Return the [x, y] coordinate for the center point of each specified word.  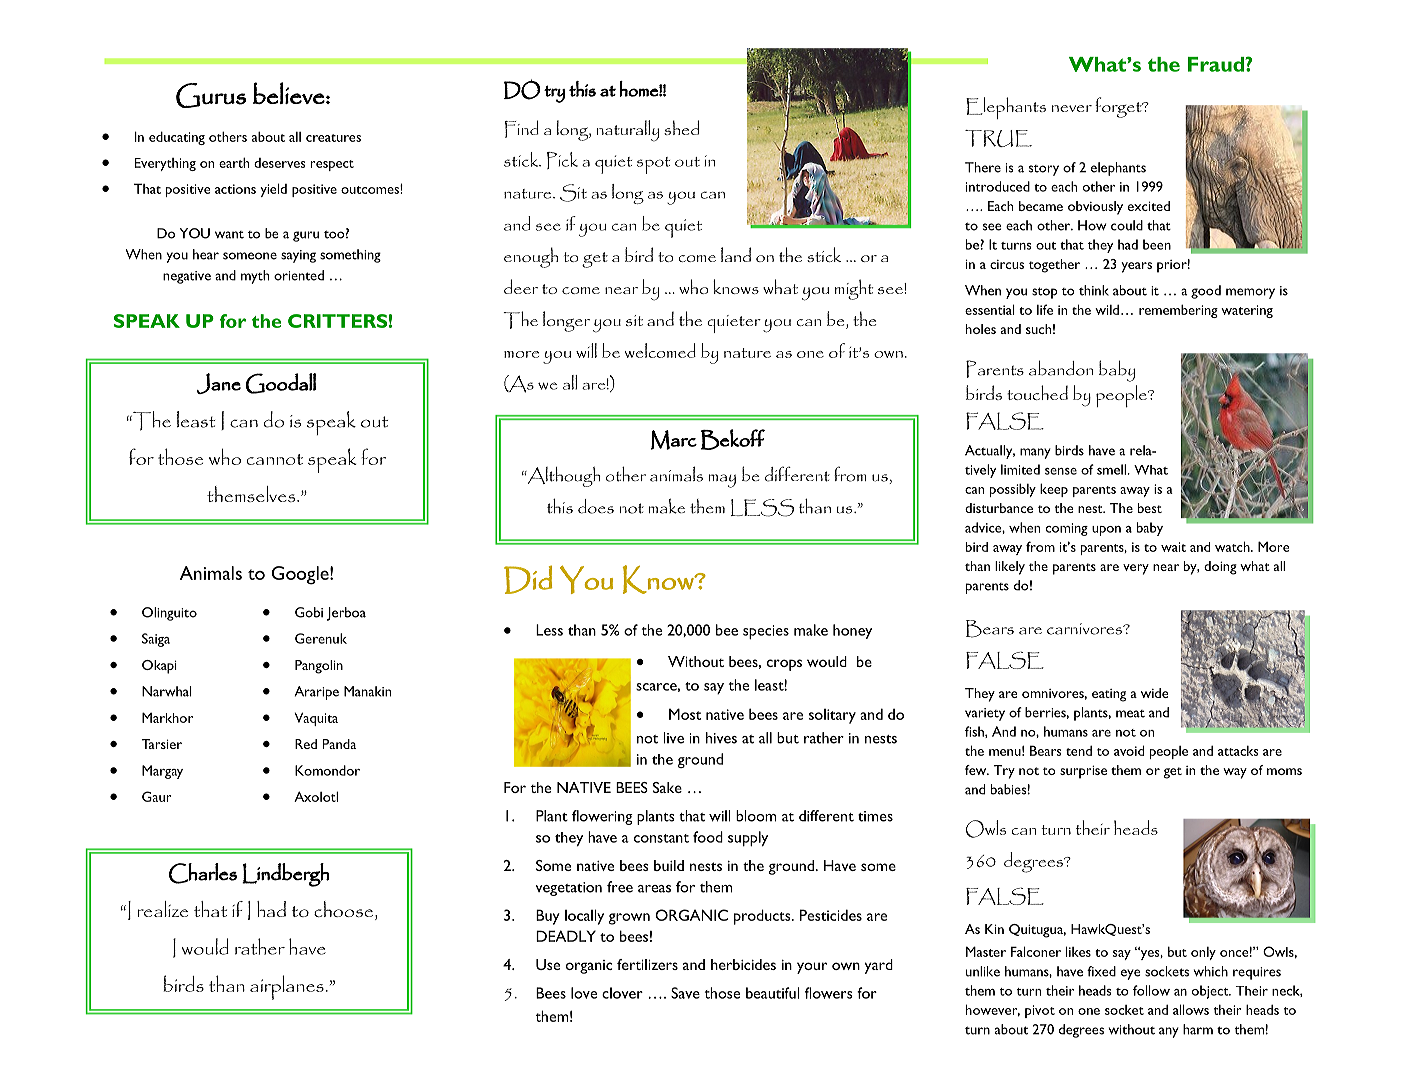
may [722, 481]
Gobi [309, 612]
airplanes [288, 987]
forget [1119, 107]
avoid [1129, 750]
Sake [667, 787]
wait [1173, 547]
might [854, 289]
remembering [1178, 311]
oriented [299, 275]
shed [681, 127]
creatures [333, 138]
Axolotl [316, 796]
